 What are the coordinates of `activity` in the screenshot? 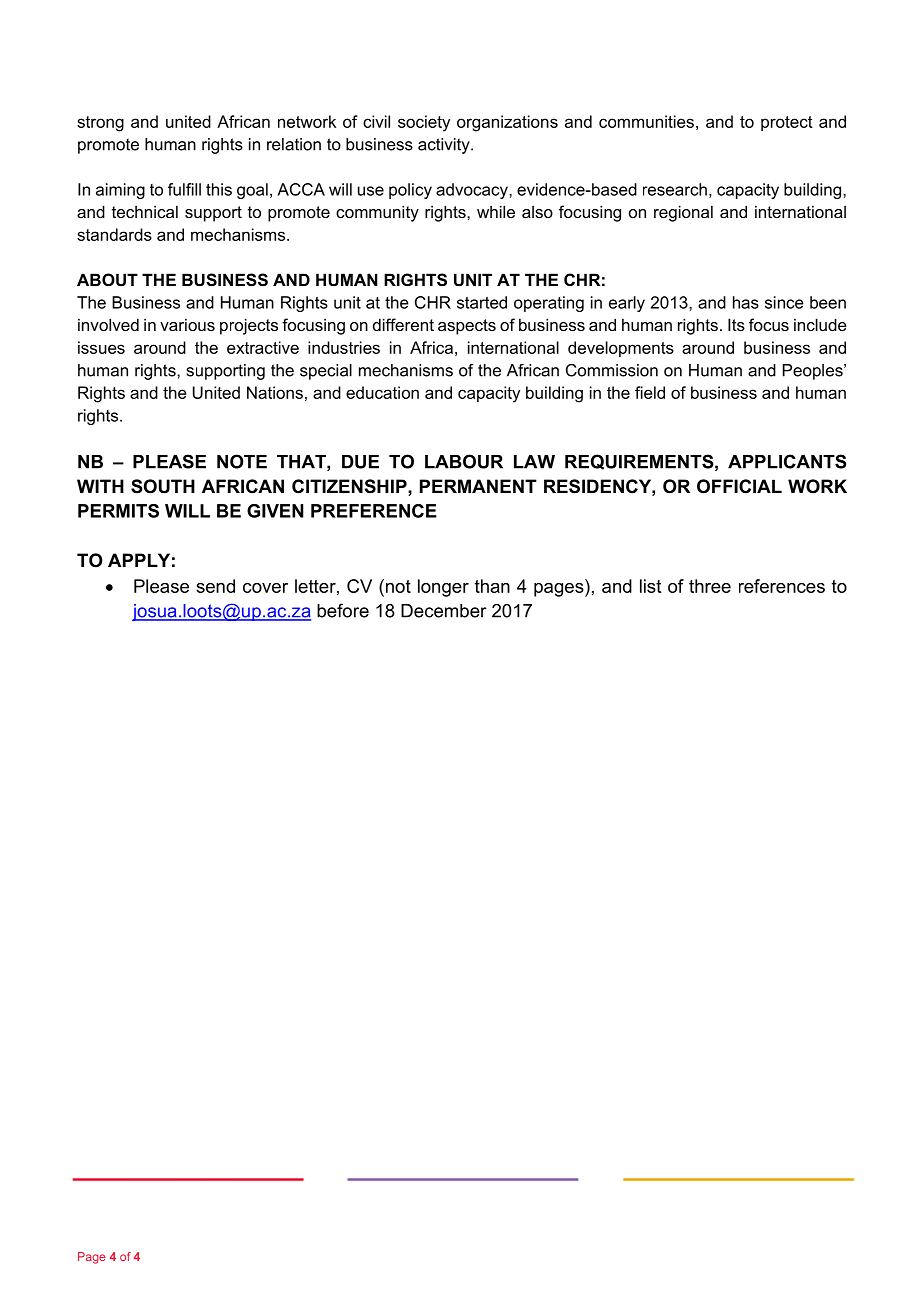 It's located at (445, 146).
